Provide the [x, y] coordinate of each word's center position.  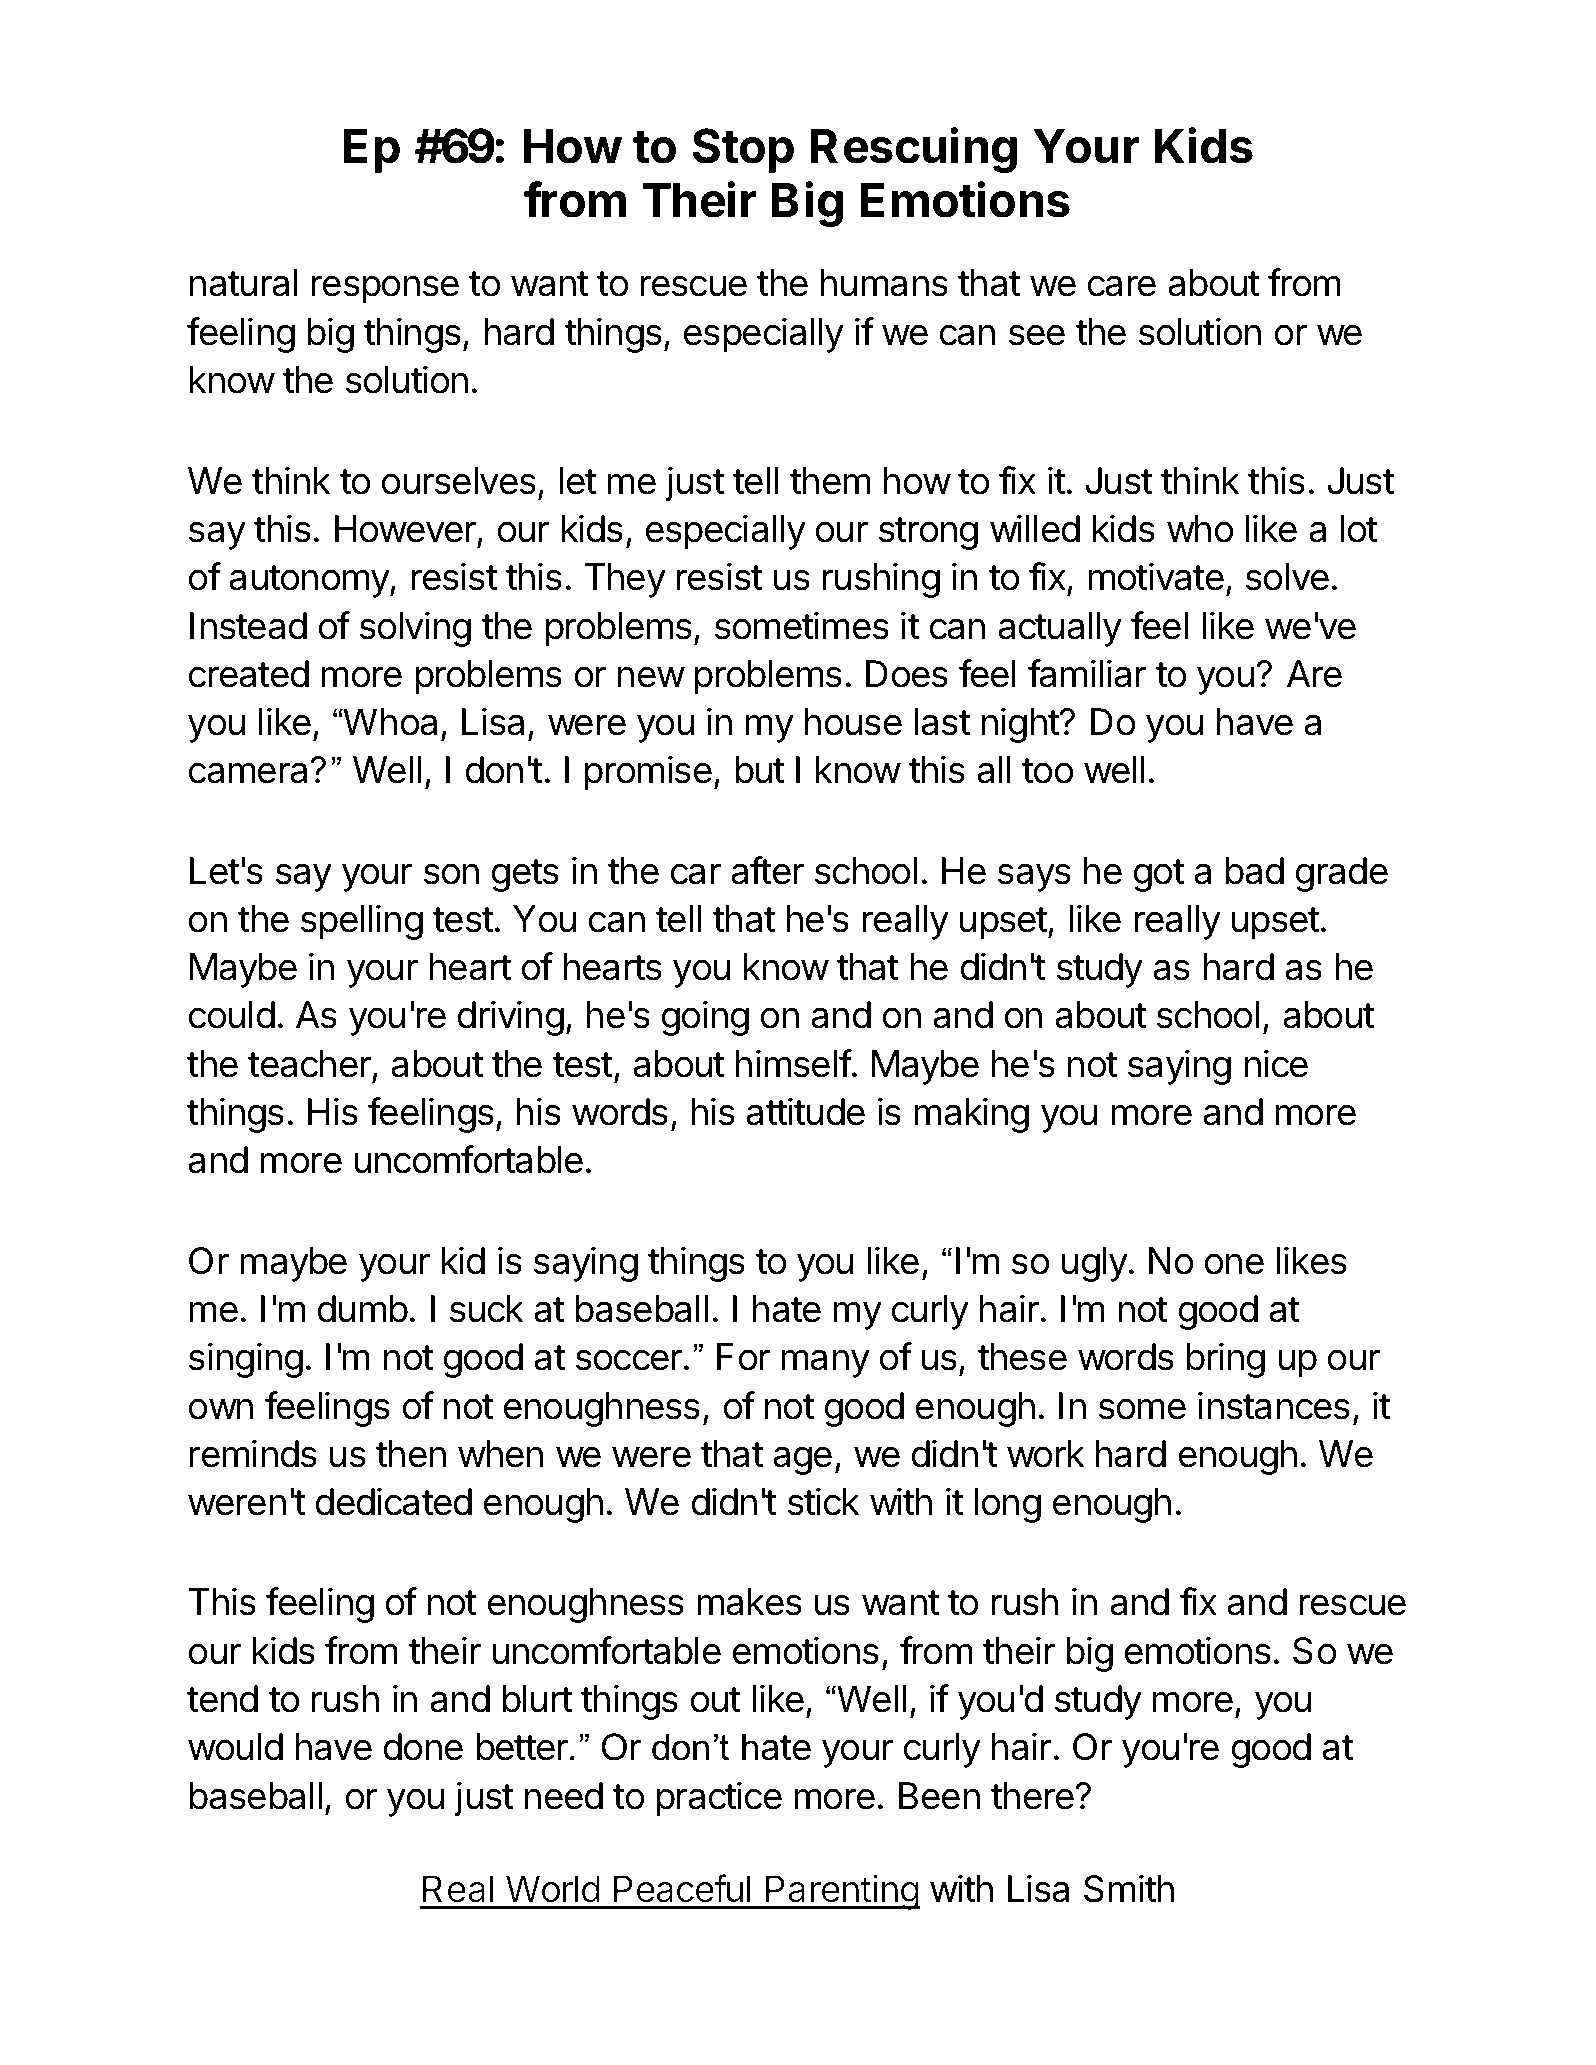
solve [1287, 577]
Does [907, 674]
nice [1276, 1063]
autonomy [310, 581]
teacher [309, 1064]
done [423, 1747]
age [802, 1460]
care [1122, 286]
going [705, 1018]
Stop [743, 150]
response [385, 289]
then [411, 1454]
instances [1274, 1405]
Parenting [842, 1892]
